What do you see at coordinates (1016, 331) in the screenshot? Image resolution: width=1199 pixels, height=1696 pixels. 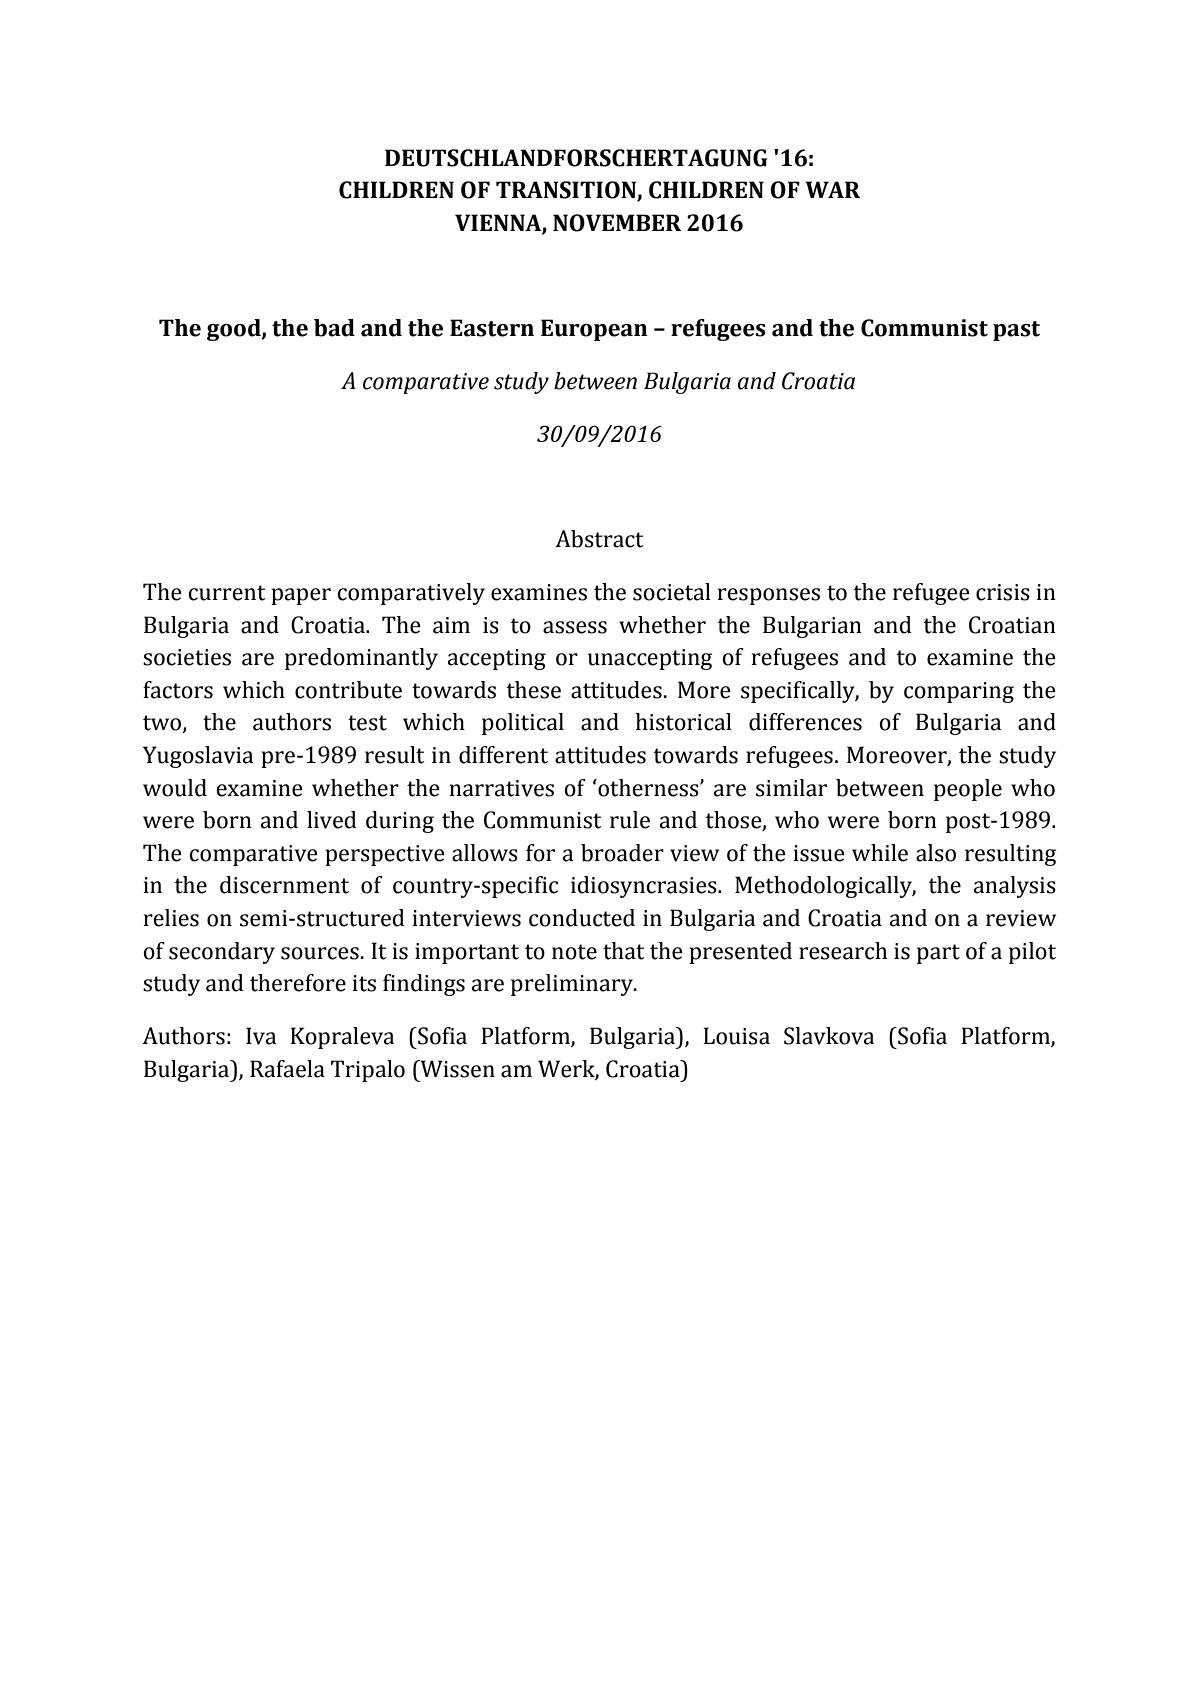 I see `past` at bounding box center [1016, 331].
